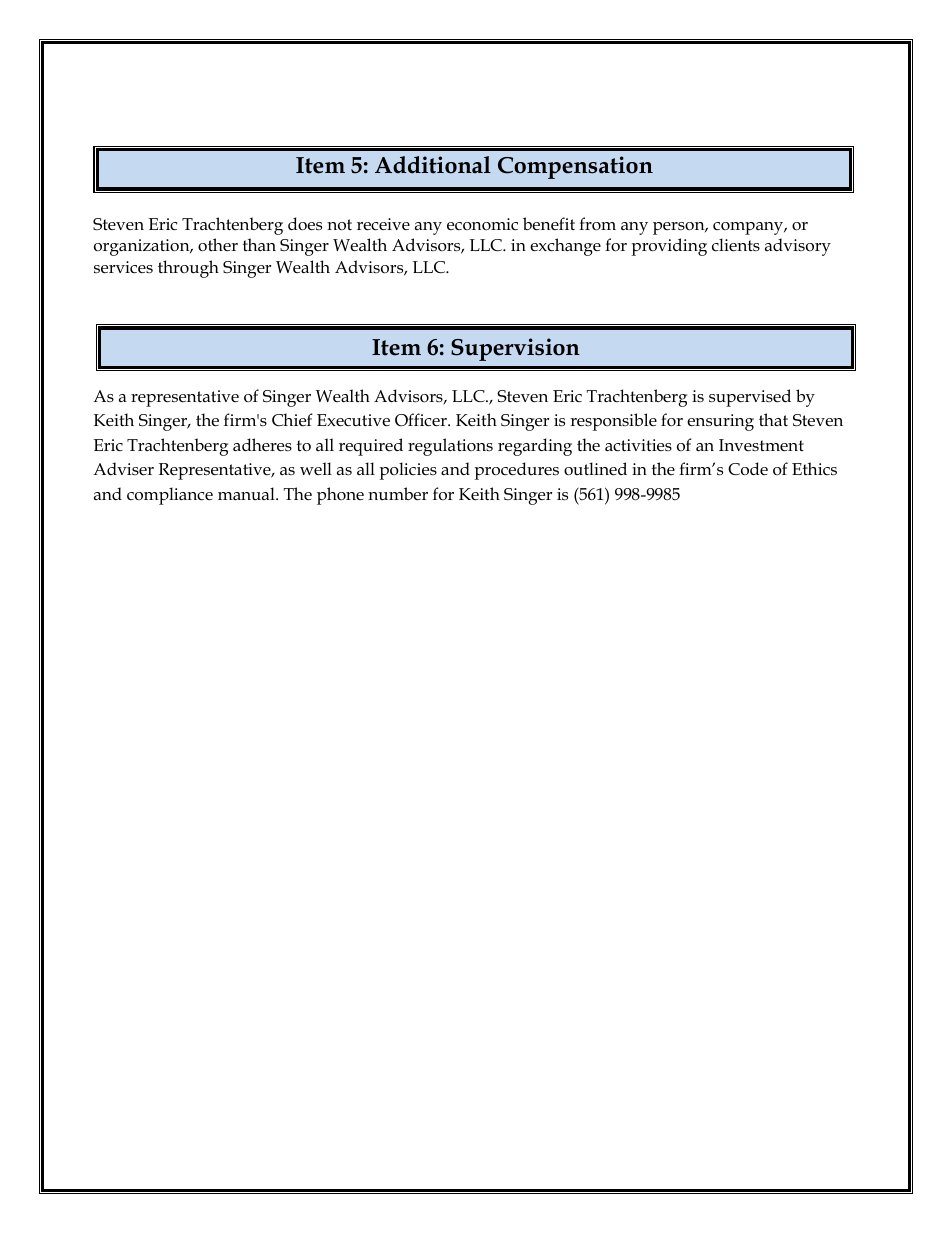  I want to click on Code, so click(748, 469).
